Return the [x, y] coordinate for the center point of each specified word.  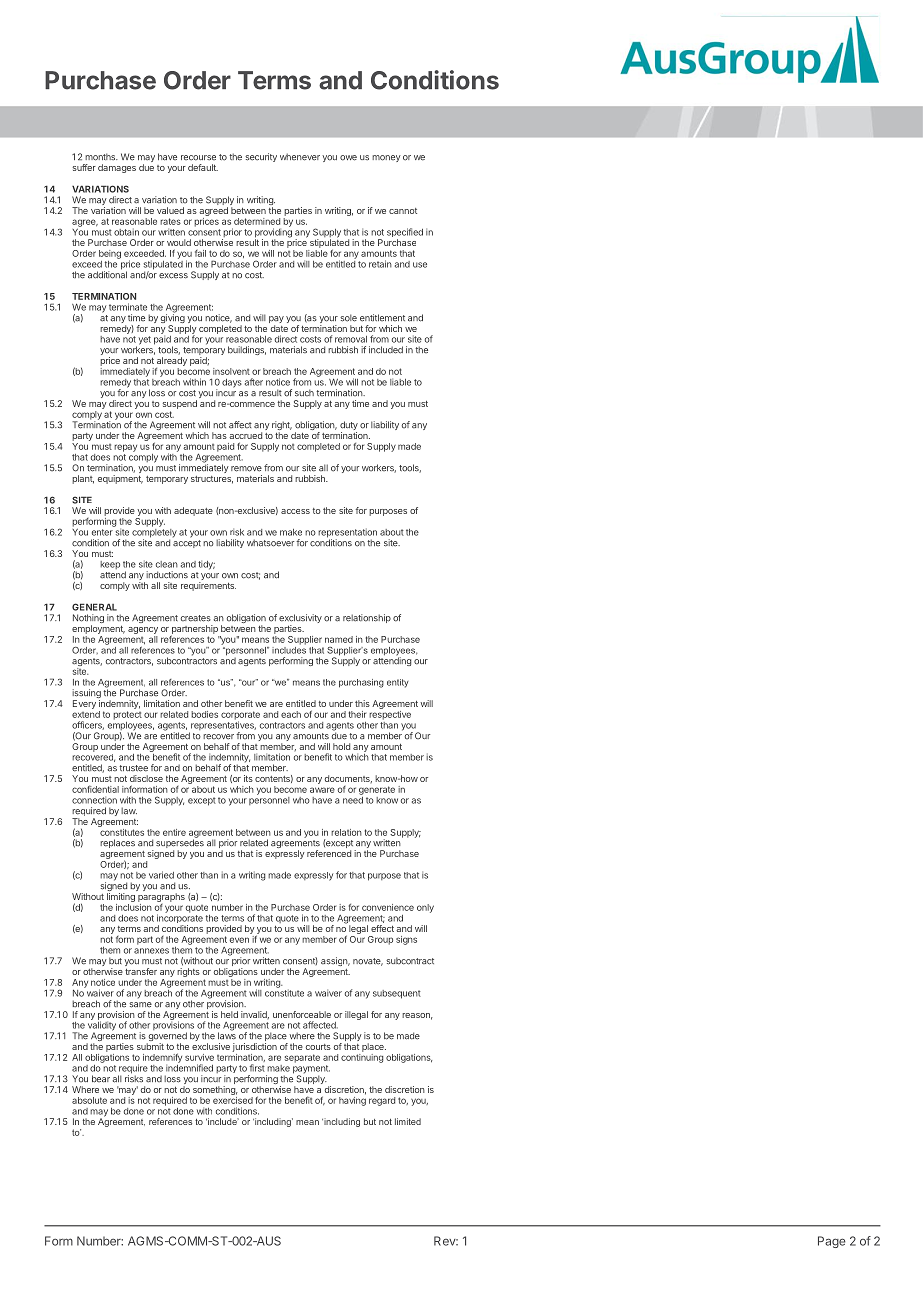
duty [349, 427]
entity [398, 683]
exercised [233, 1100]
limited [408, 1121]
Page [832, 1242]
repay [125, 448]
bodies [204, 714]
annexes [151, 951]
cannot [403, 211]
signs [406, 940]
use [420, 265]
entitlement [382, 318]
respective [390, 715]
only [425, 908]
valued [170, 210]
